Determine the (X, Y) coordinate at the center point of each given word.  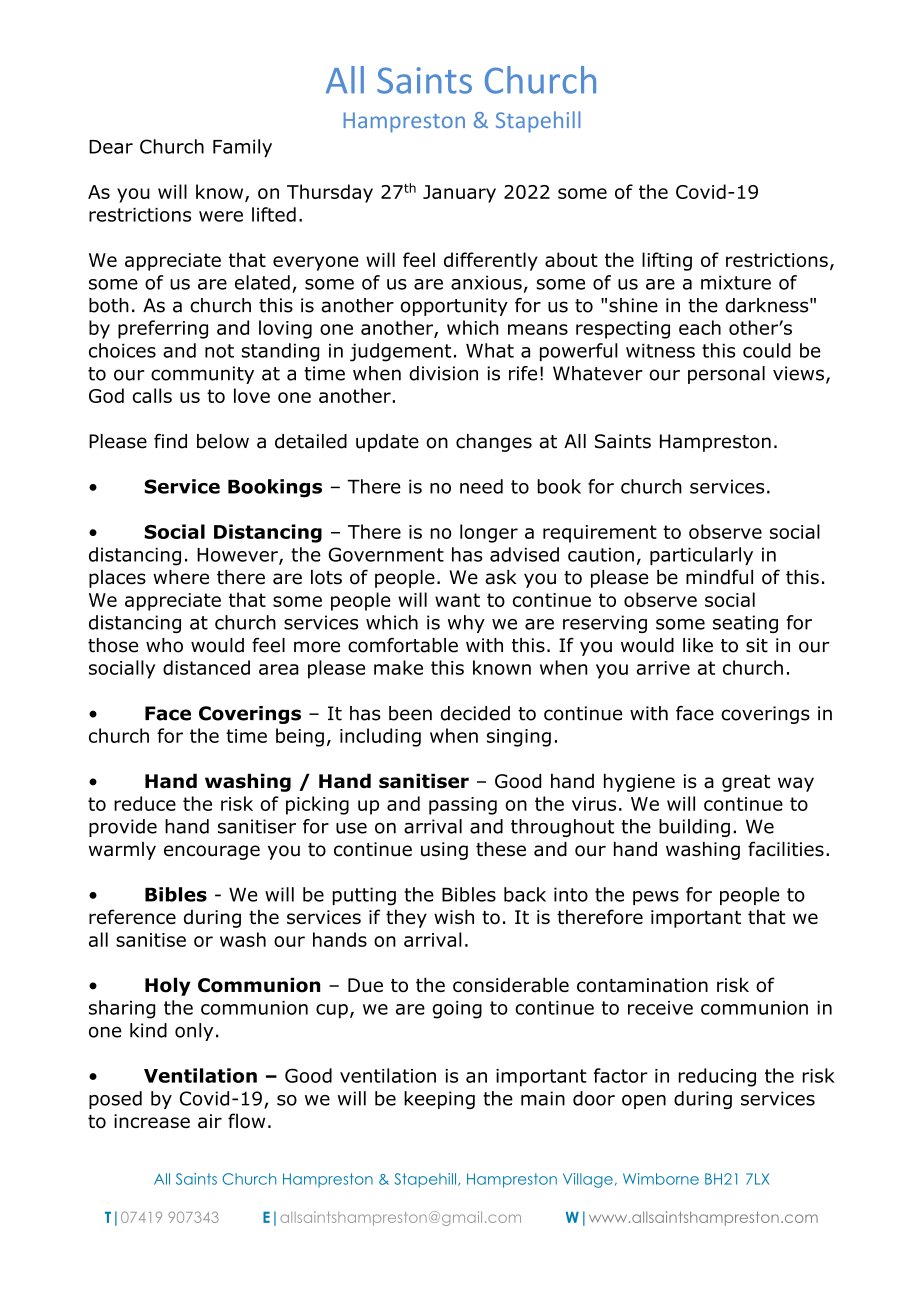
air (210, 1121)
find (170, 441)
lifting (667, 261)
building (694, 828)
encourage (212, 852)
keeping (439, 1100)
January (459, 194)
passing (463, 806)
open (644, 1102)
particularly (701, 556)
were (221, 216)
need (481, 486)
